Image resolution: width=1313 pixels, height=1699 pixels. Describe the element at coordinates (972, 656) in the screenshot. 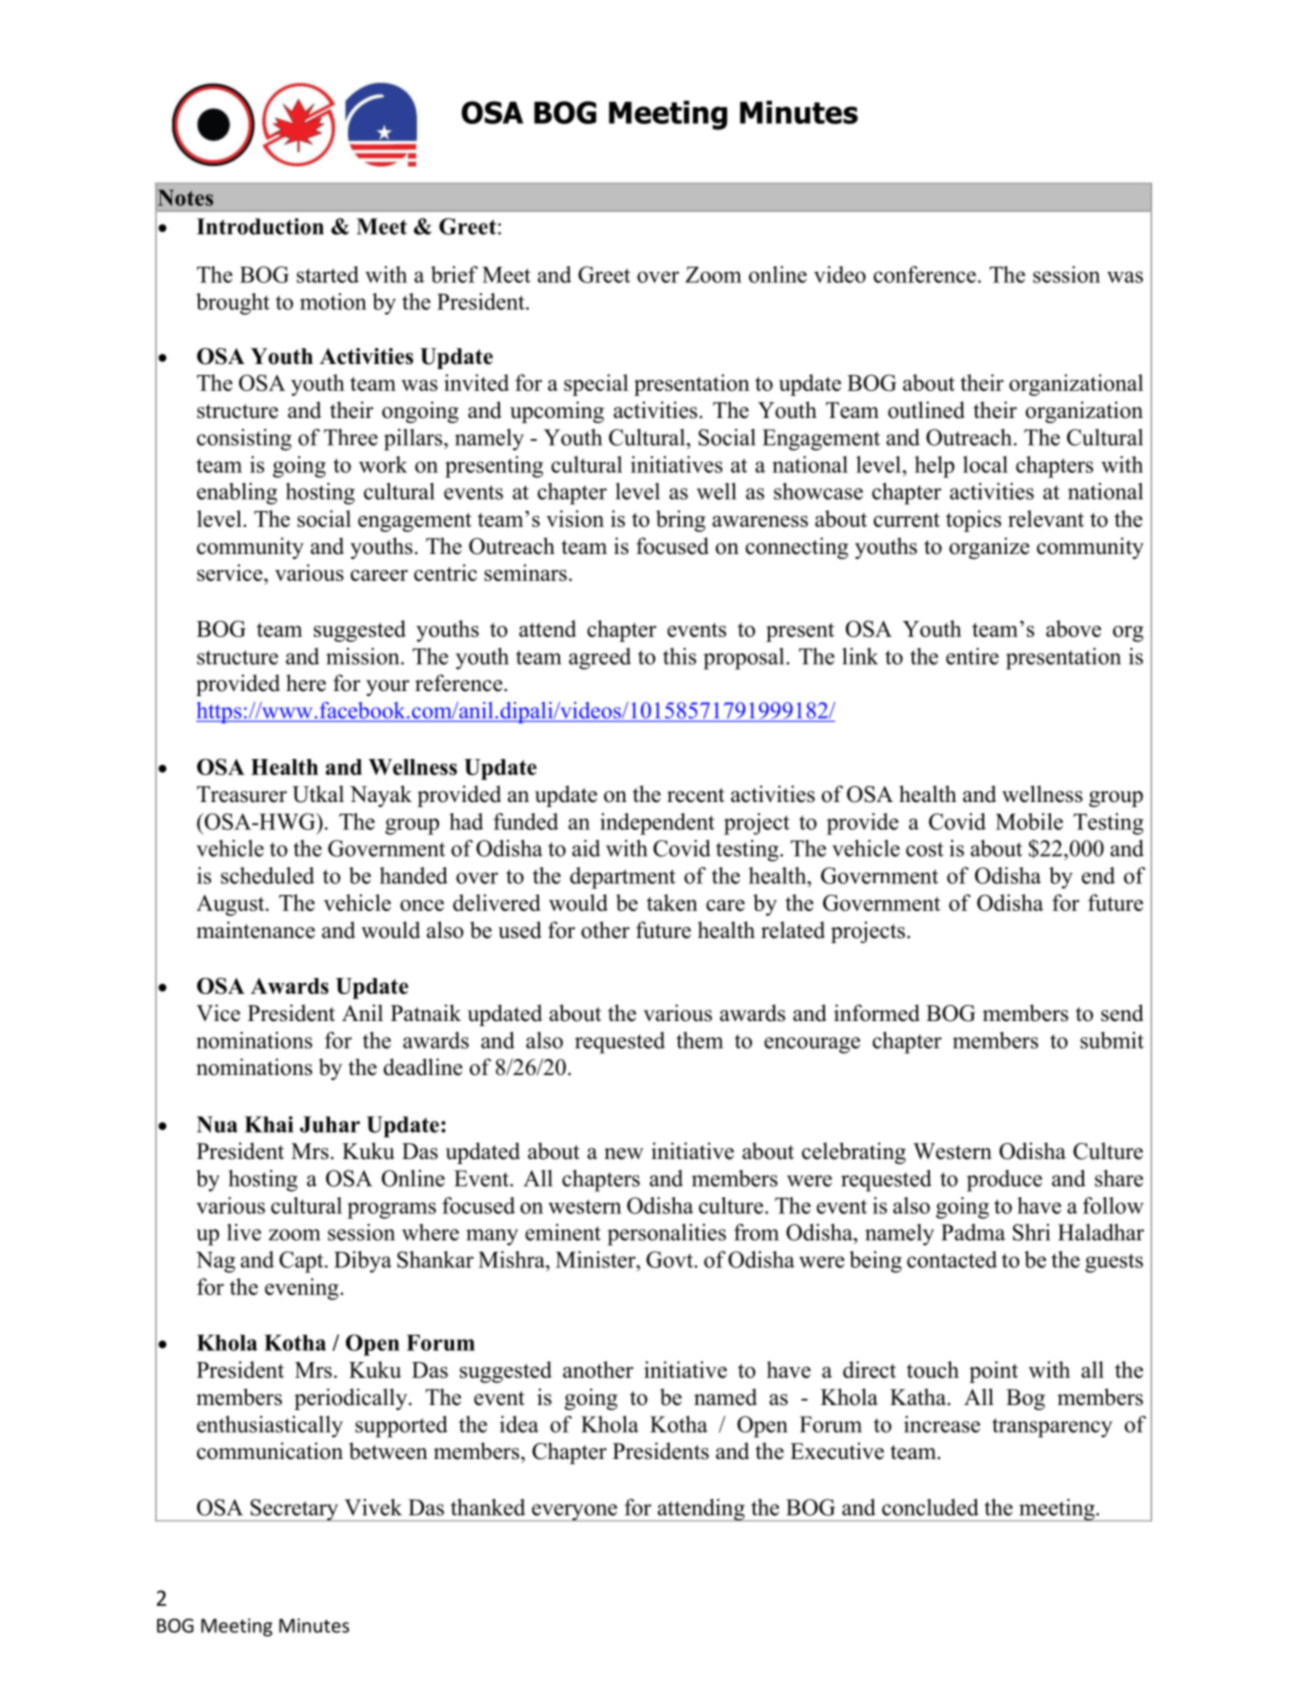

I see `entire` at that location.
